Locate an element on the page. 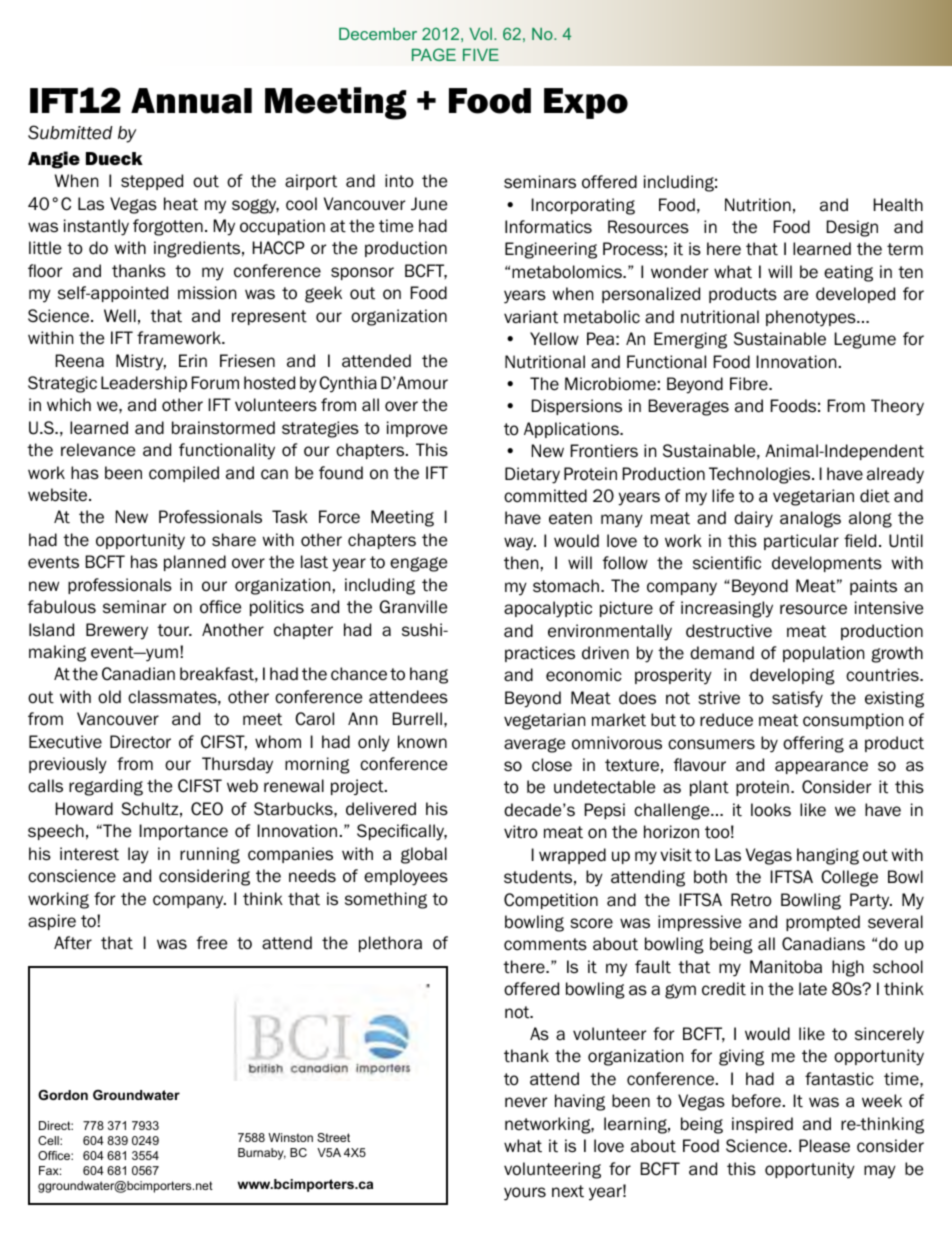 The height and width of the image is (1233, 952). population is located at coordinates (823, 654).
